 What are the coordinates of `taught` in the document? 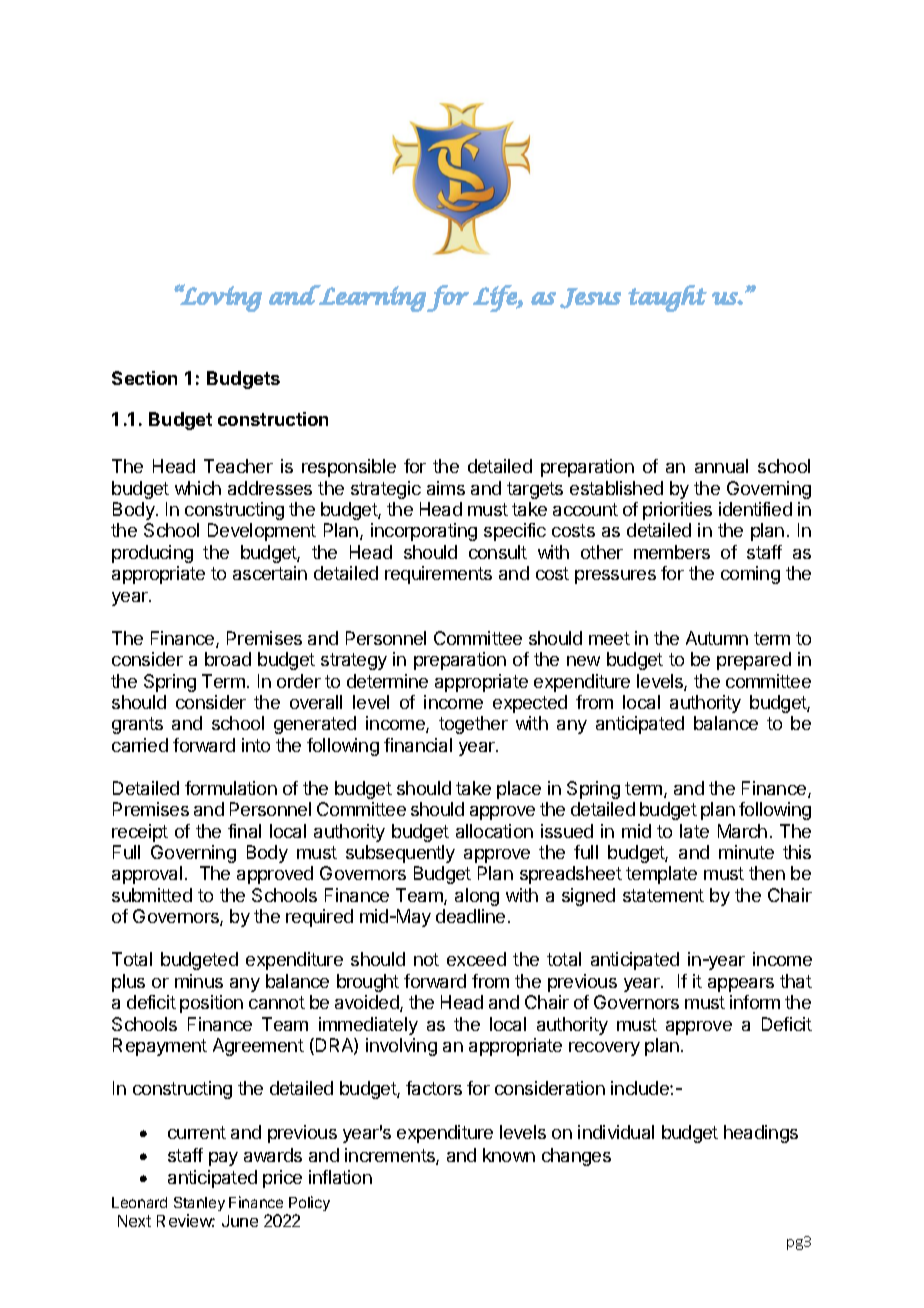 It's located at (667, 298).
